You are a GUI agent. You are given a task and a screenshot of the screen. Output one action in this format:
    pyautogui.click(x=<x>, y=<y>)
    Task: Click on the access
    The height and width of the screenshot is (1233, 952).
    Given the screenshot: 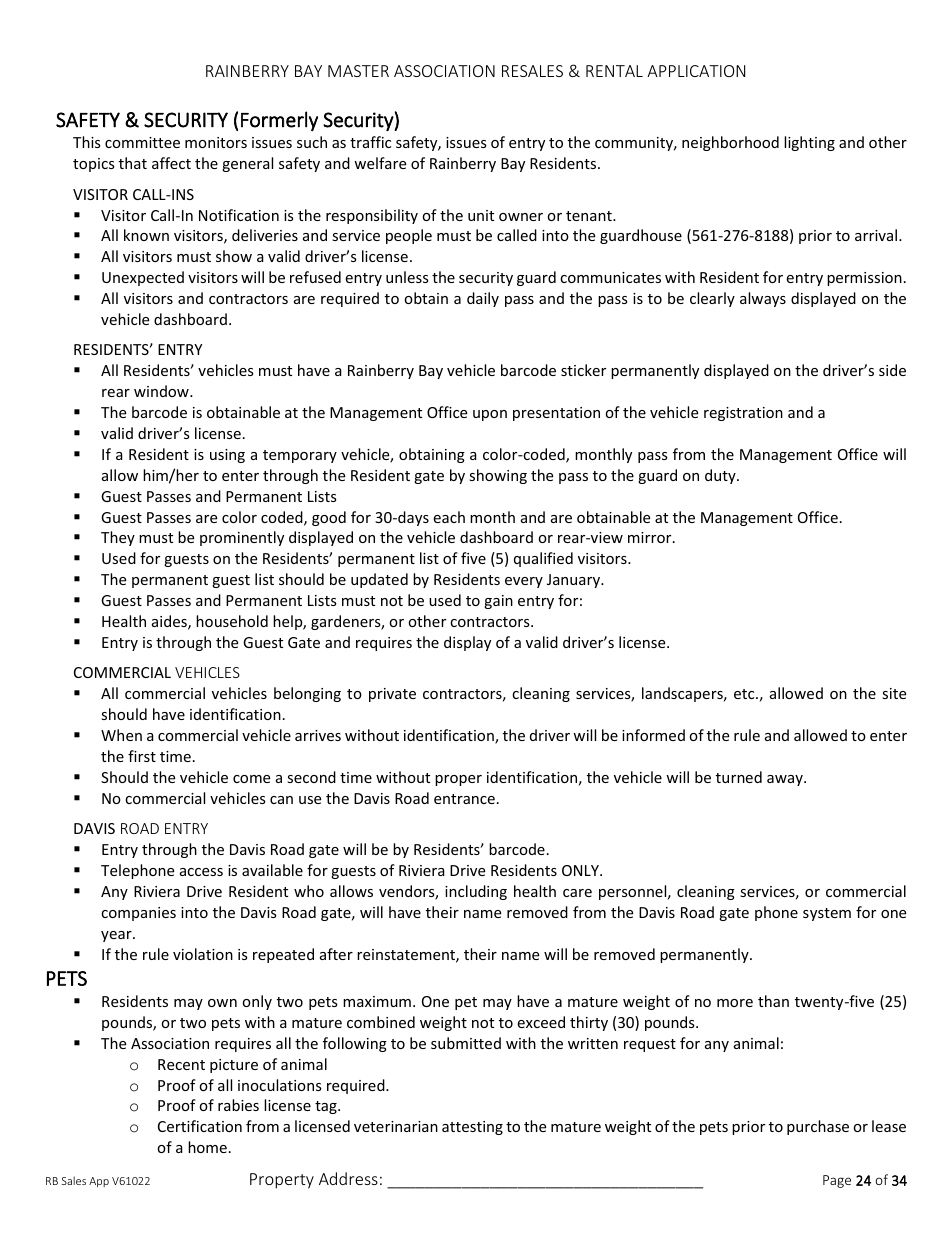 What is the action you would take?
    pyautogui.click(x=201, y=872)
